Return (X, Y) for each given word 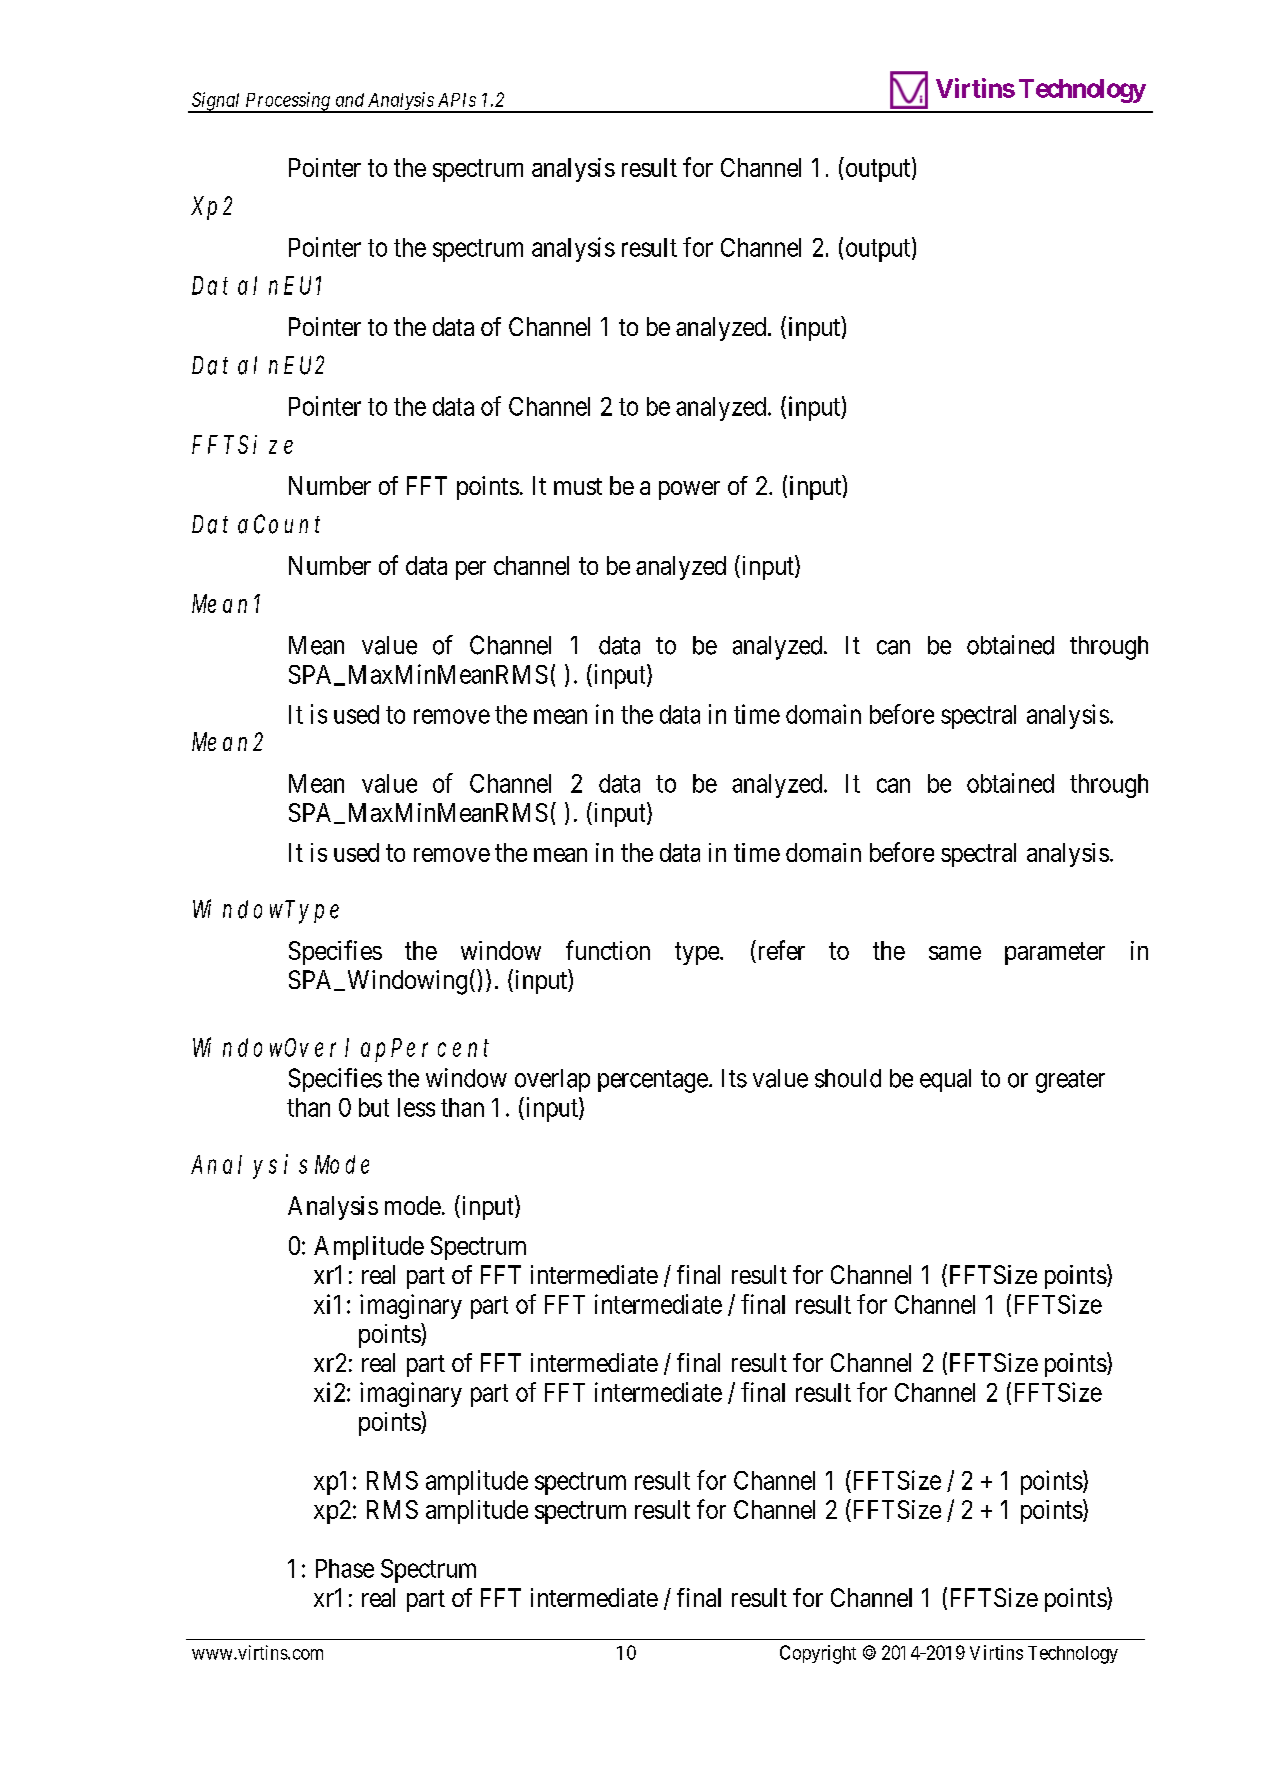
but (374, 1107)
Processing (287, 102)
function (608, 950)
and (350, 100)
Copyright (818, 1654)
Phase (345, 1568)
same (955, 953)
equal (945, 1080)
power (689, 490)
